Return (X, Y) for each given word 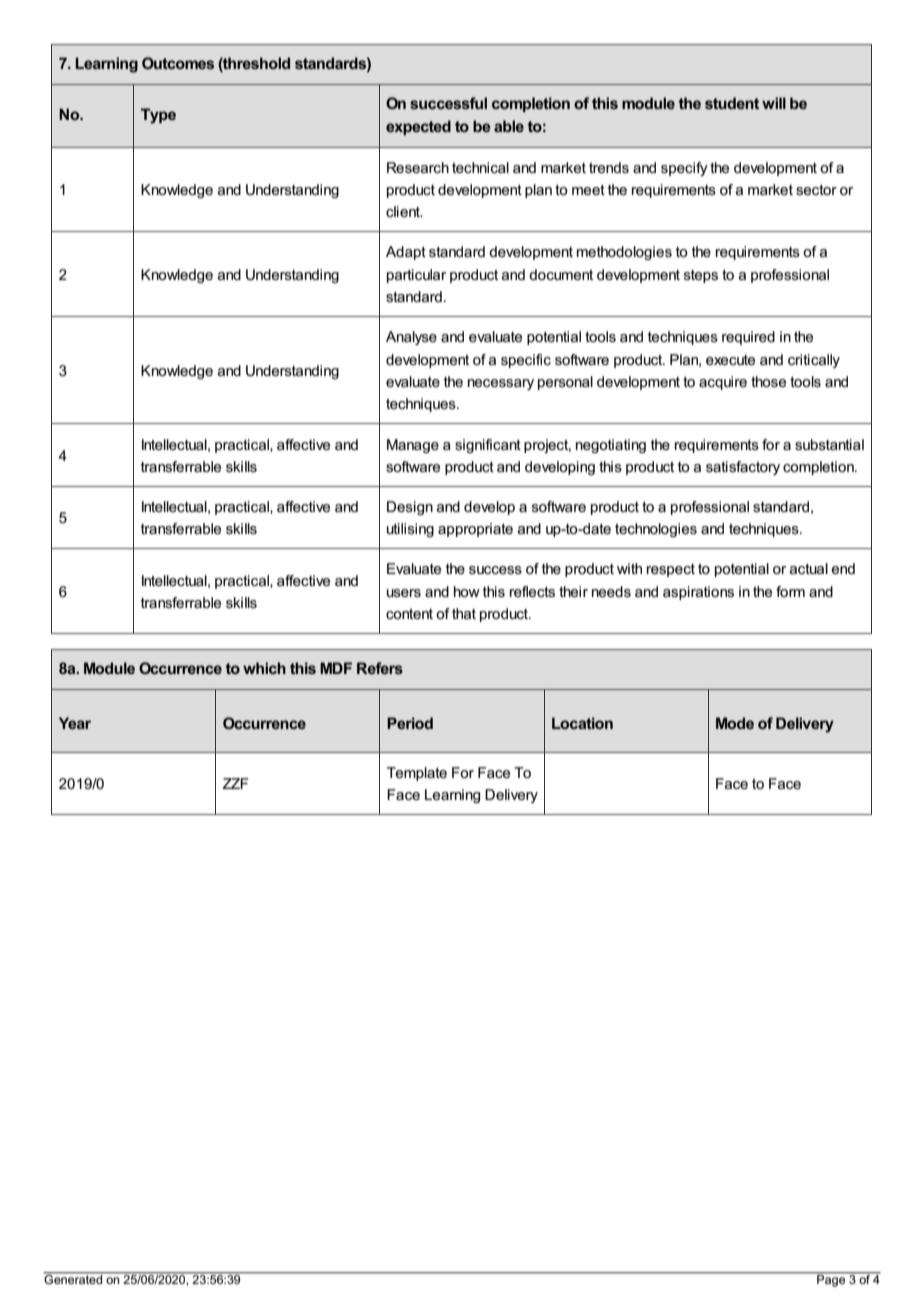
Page (831, 1279)
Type (158, 116)
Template (417, 774)
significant (488, 446)
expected (418, 127)
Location (582, 723)
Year (75, 723)
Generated (74, 1278)
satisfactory (743, 468)
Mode (735, 723)
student (732, 103)
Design (410, 508)
